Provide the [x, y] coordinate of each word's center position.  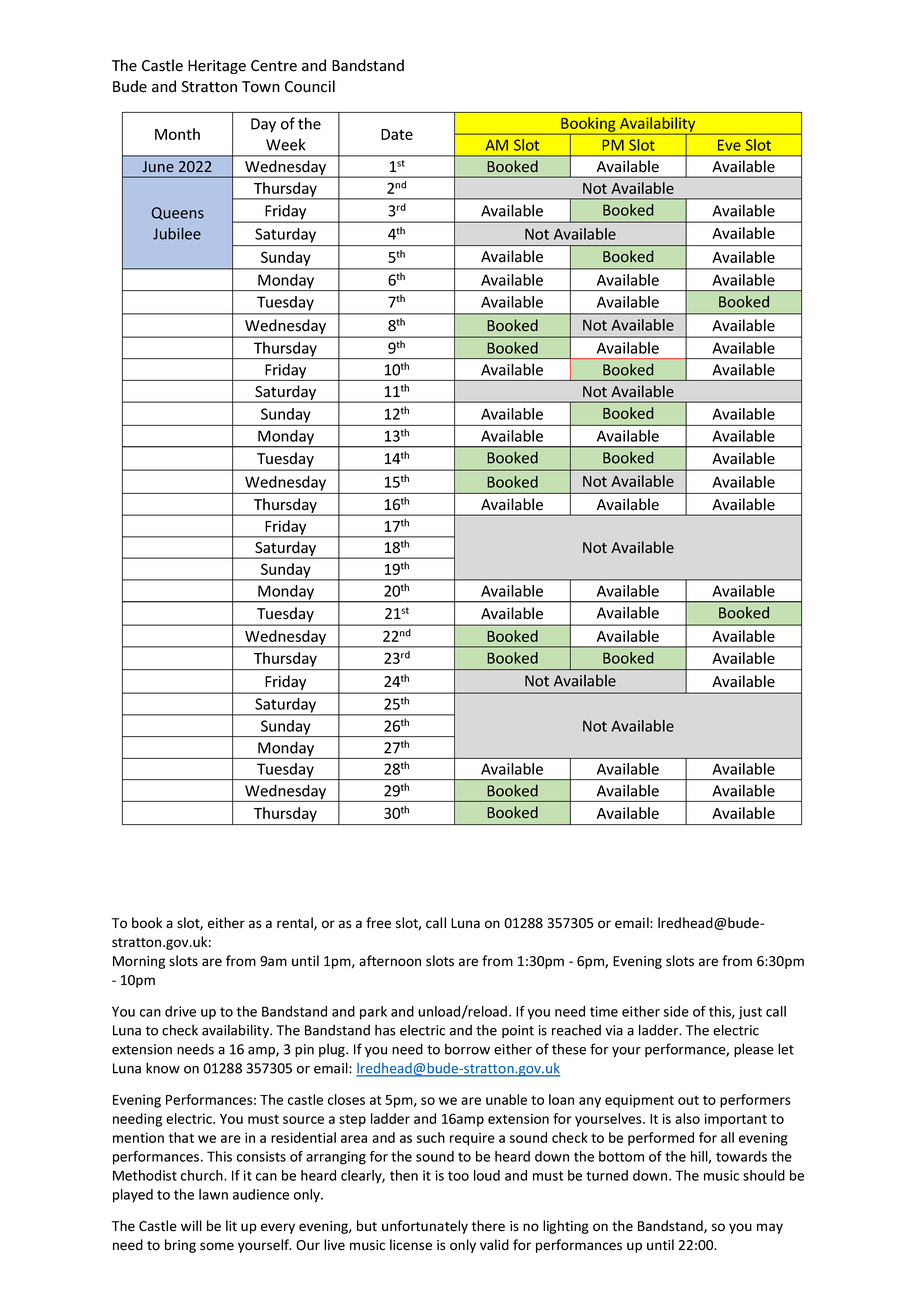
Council [310, 86]
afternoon [390, 961]
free [378, 923]
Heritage [217, 67]
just [750, 1013]
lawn [213, 1194]
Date [397, 134]
